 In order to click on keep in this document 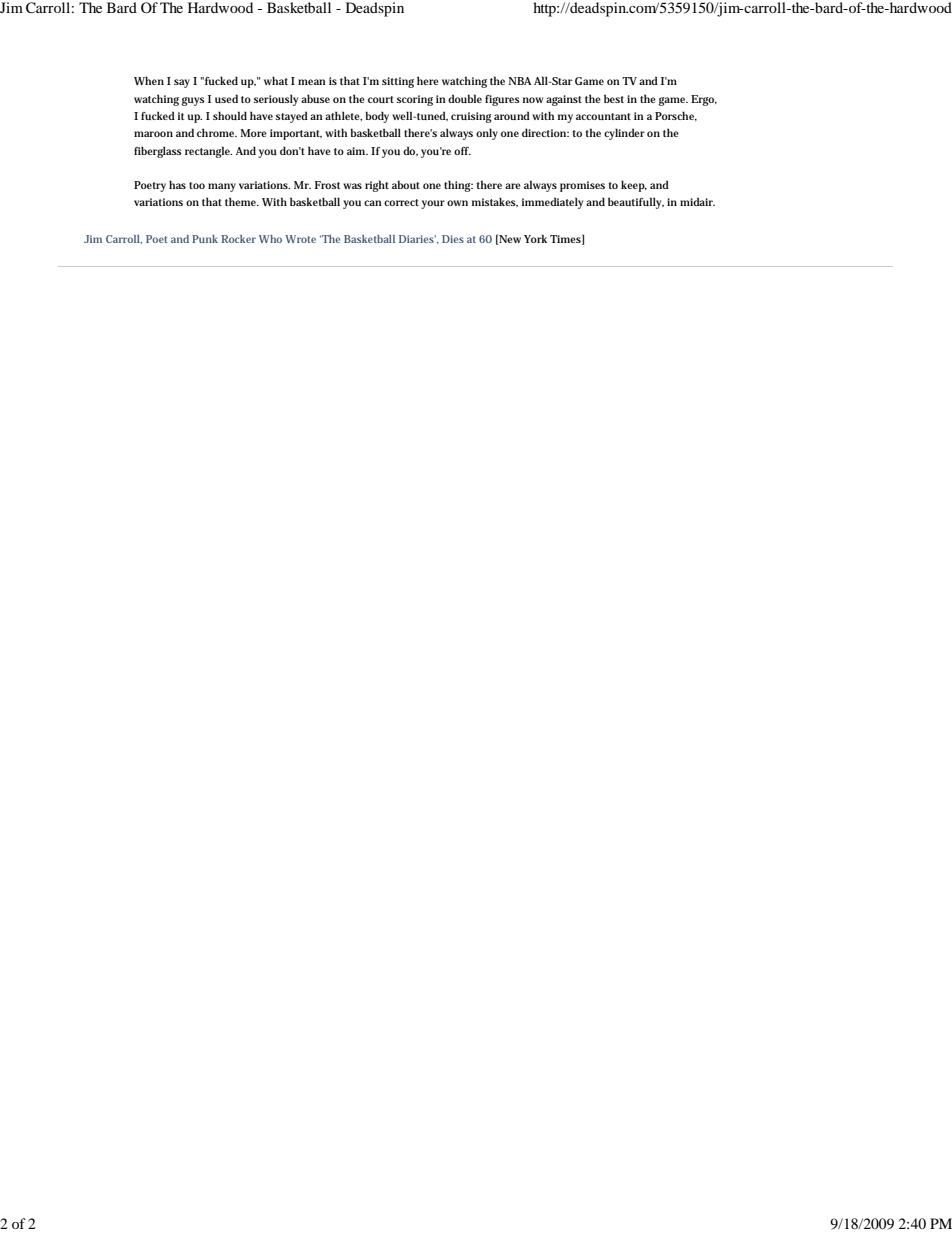, I will do `click(634, 186)`.
